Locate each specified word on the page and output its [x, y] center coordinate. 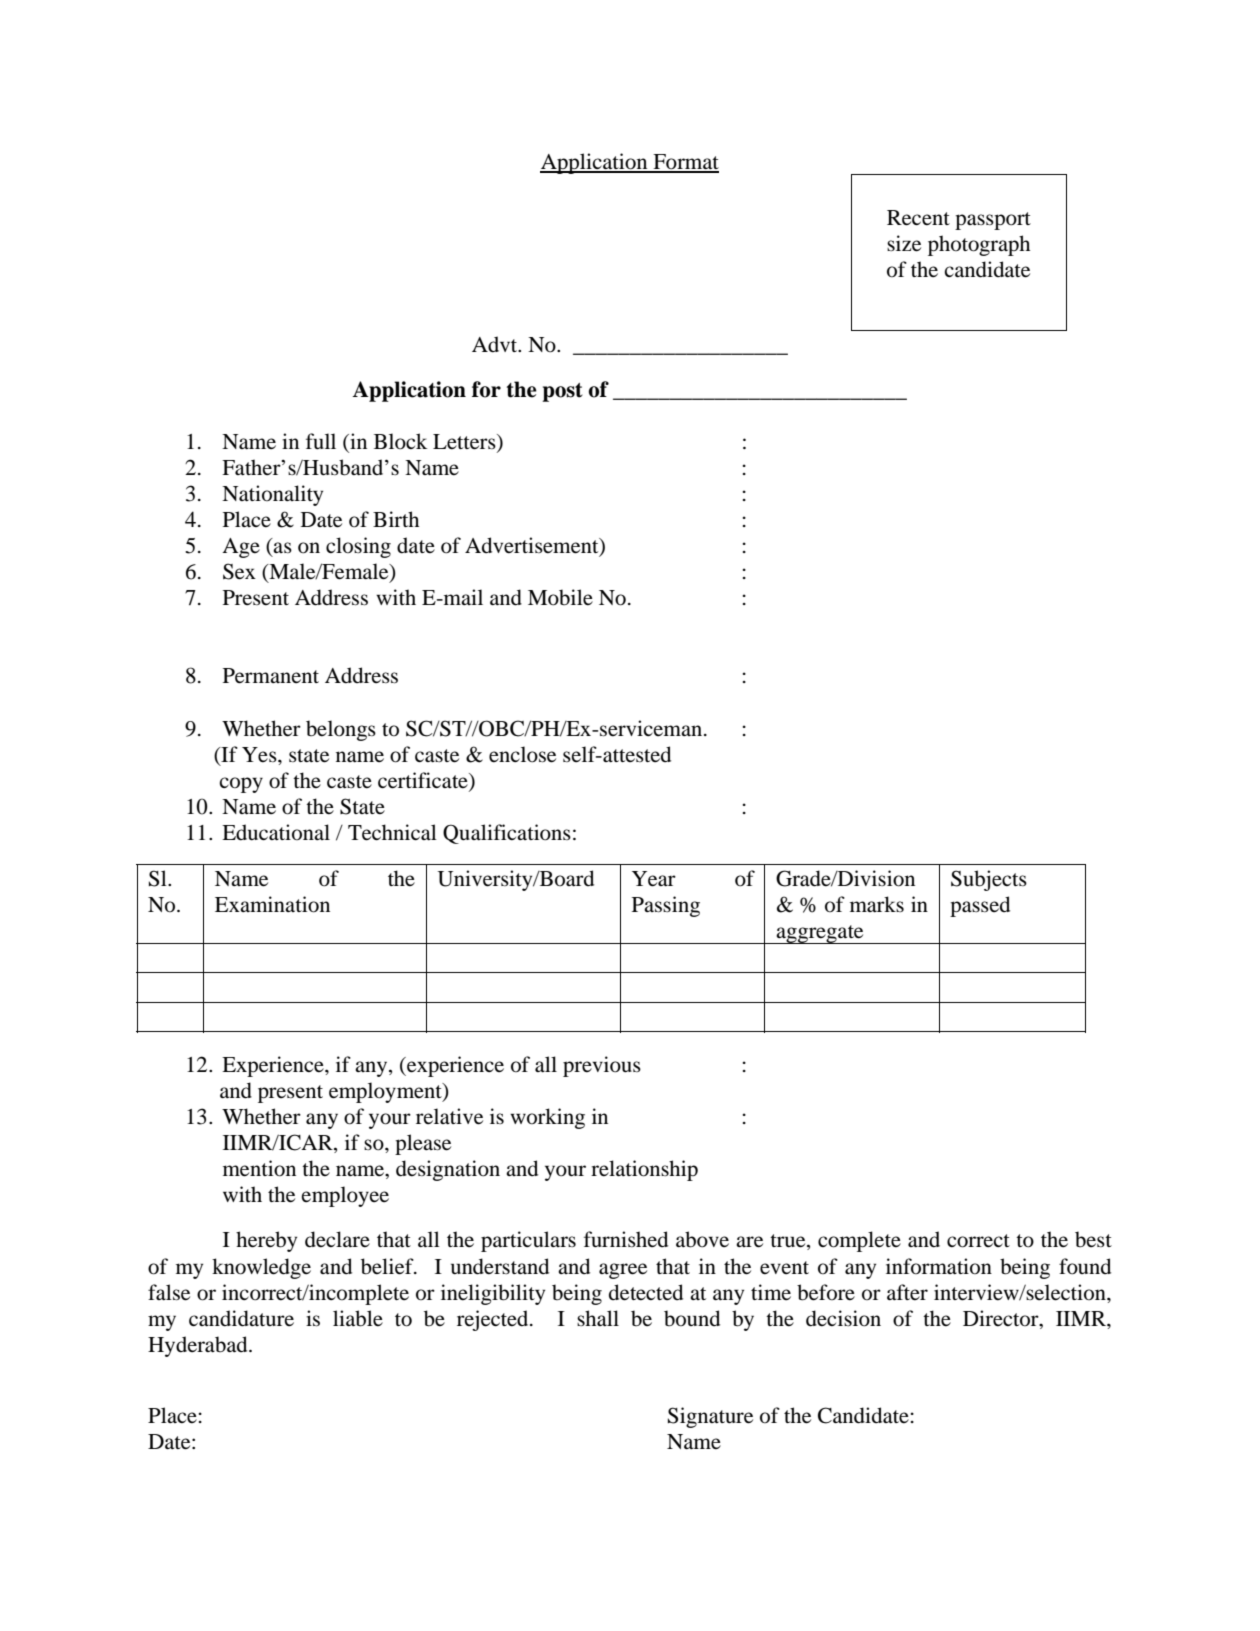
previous [602, 1066]
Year [654, 879]
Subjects [989, 880]
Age [241, 548]
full [321, 441]
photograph [979, 245]
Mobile [560, 597]
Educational [276, 832]
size [904, 243]
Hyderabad [199, 1346]
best [1093, 1239]
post [562, 392]
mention [259, 1168]
